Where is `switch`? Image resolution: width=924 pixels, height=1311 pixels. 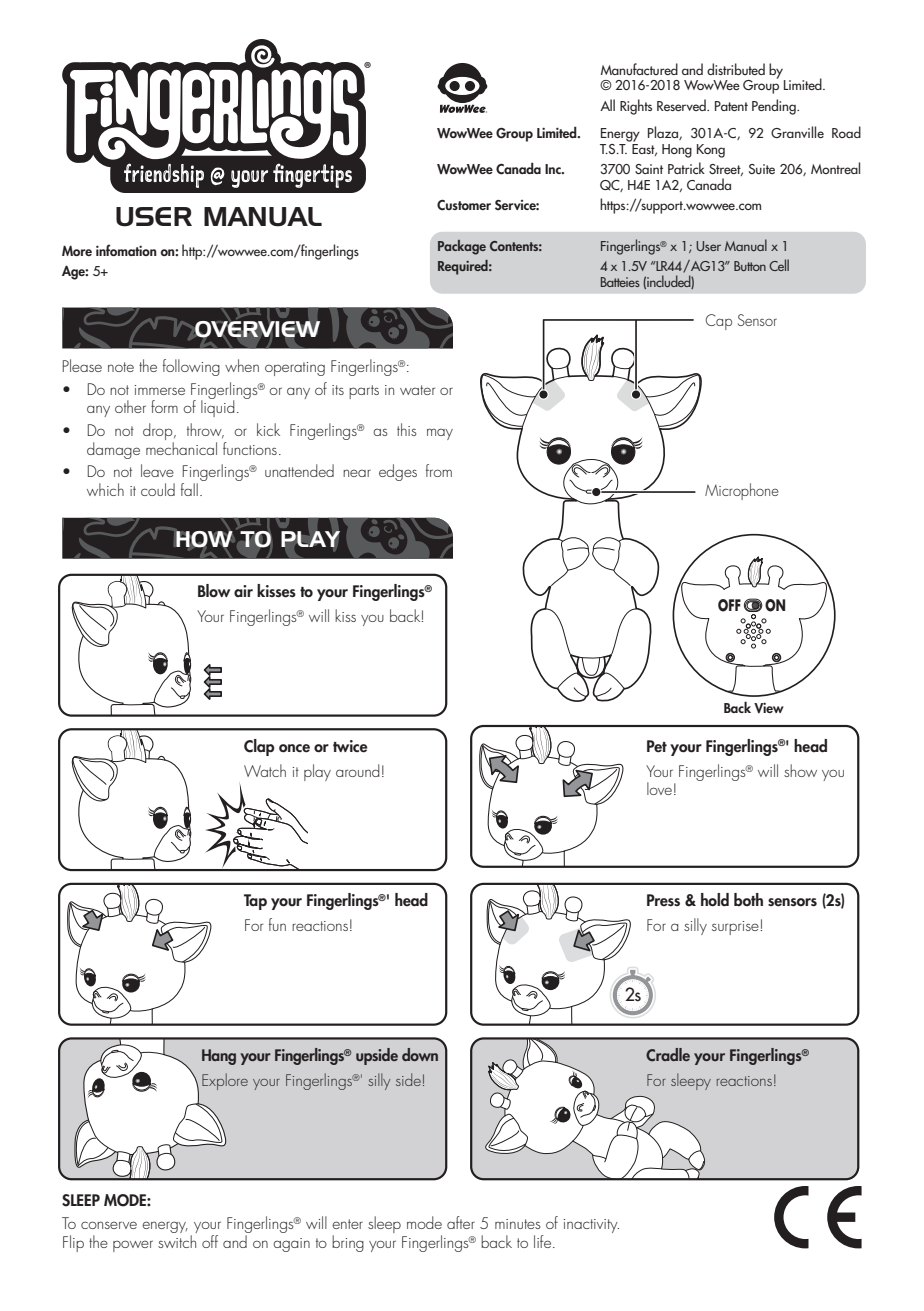
switch is located at coordinates (177, 1241).
